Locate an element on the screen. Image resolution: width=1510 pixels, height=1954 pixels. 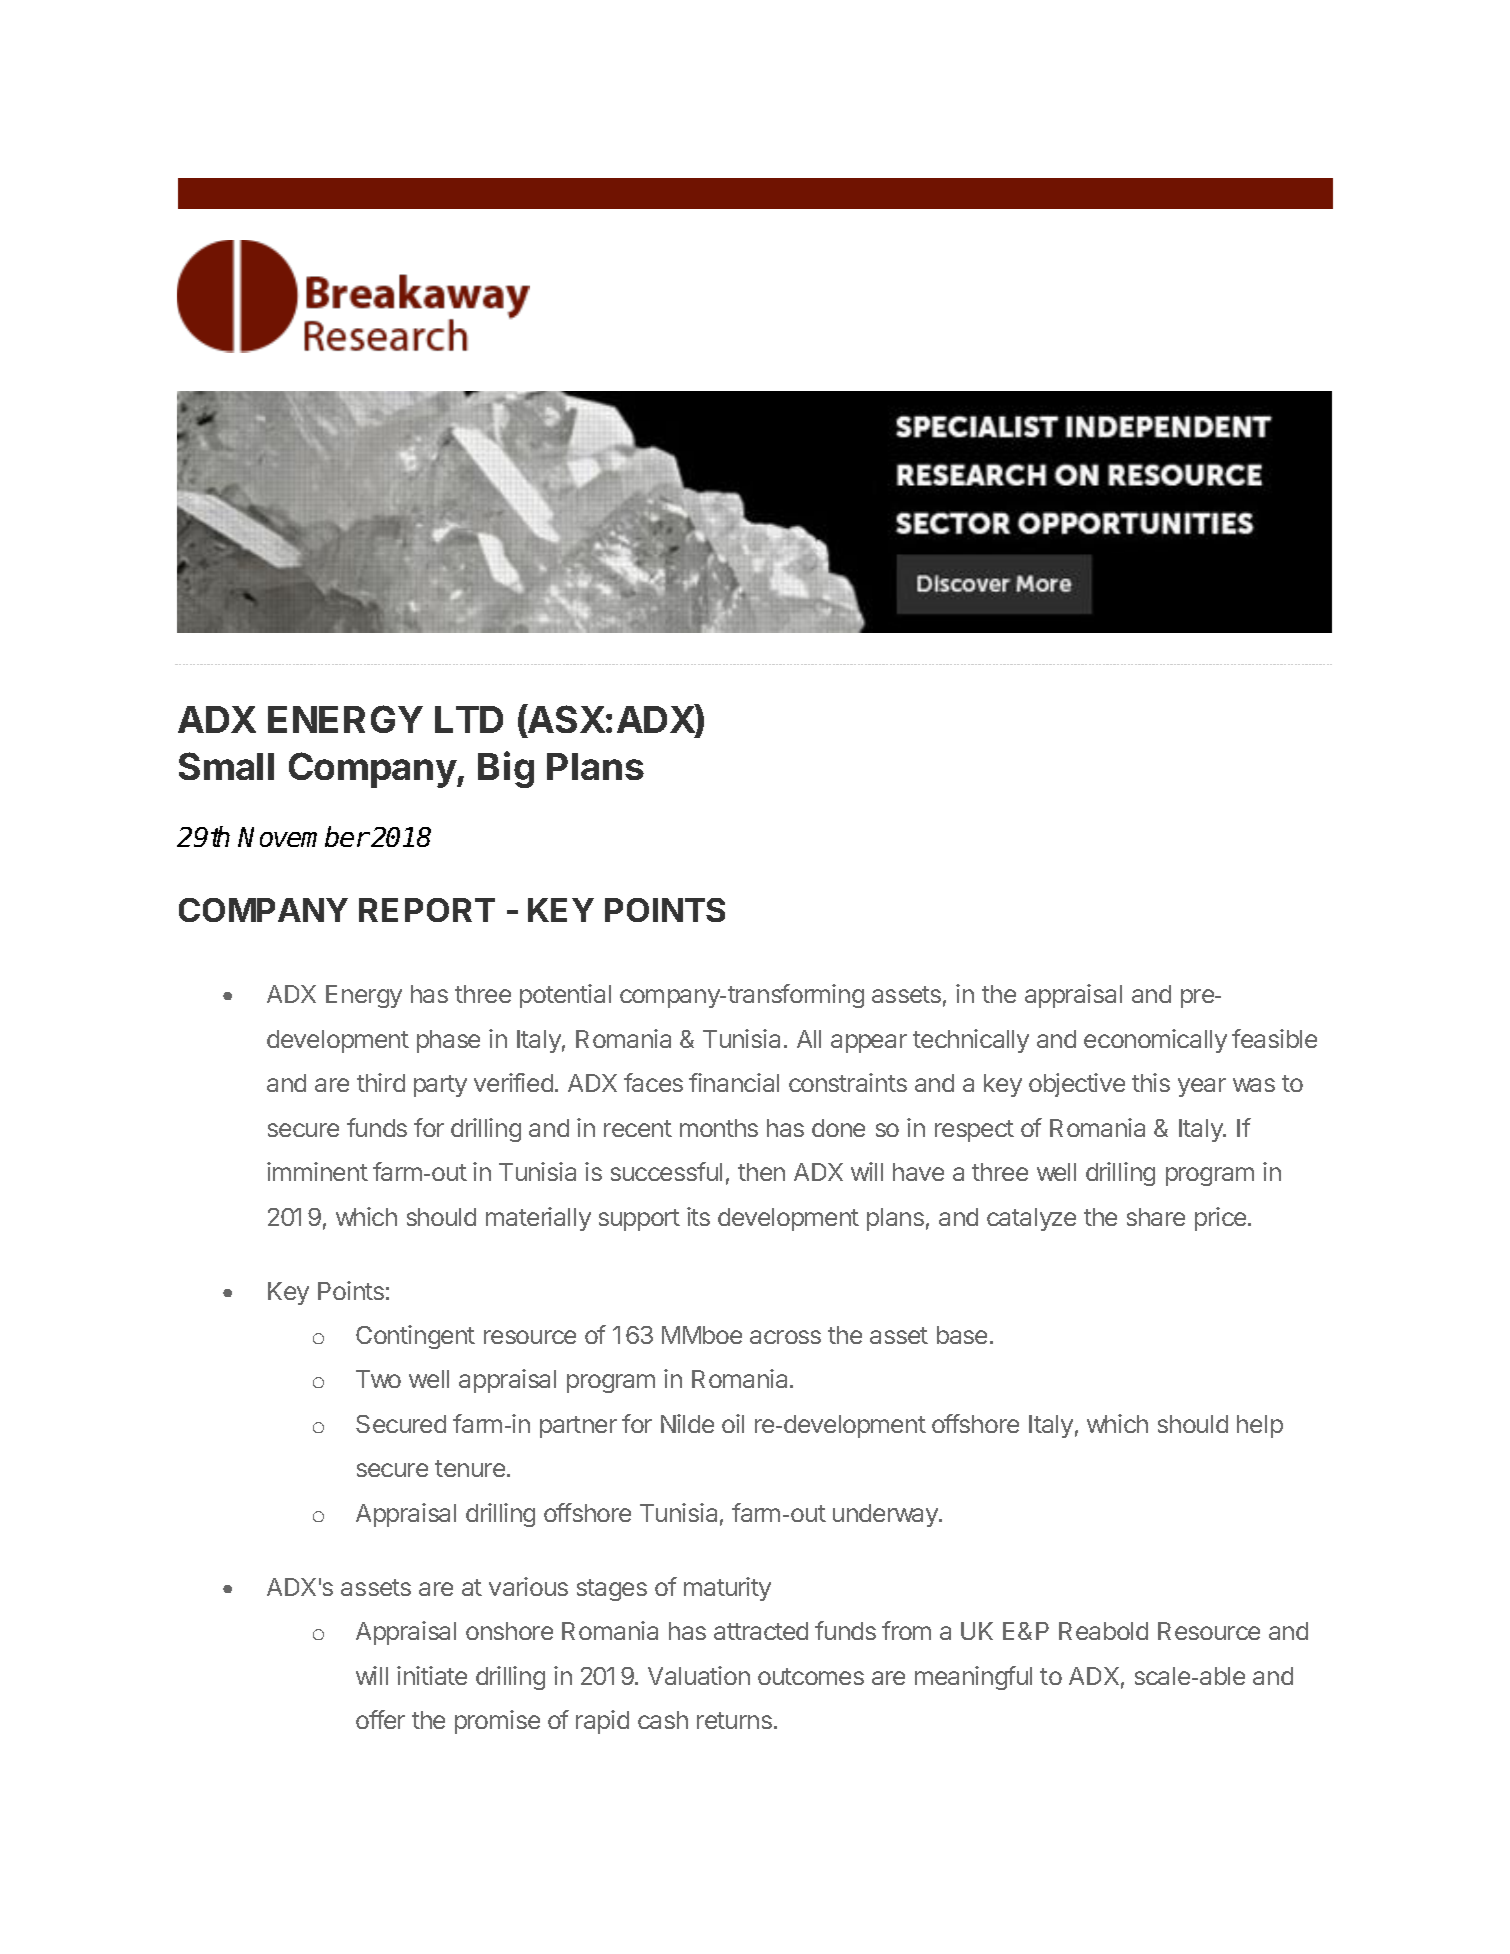
Big is located at coordinates (506, 769).
